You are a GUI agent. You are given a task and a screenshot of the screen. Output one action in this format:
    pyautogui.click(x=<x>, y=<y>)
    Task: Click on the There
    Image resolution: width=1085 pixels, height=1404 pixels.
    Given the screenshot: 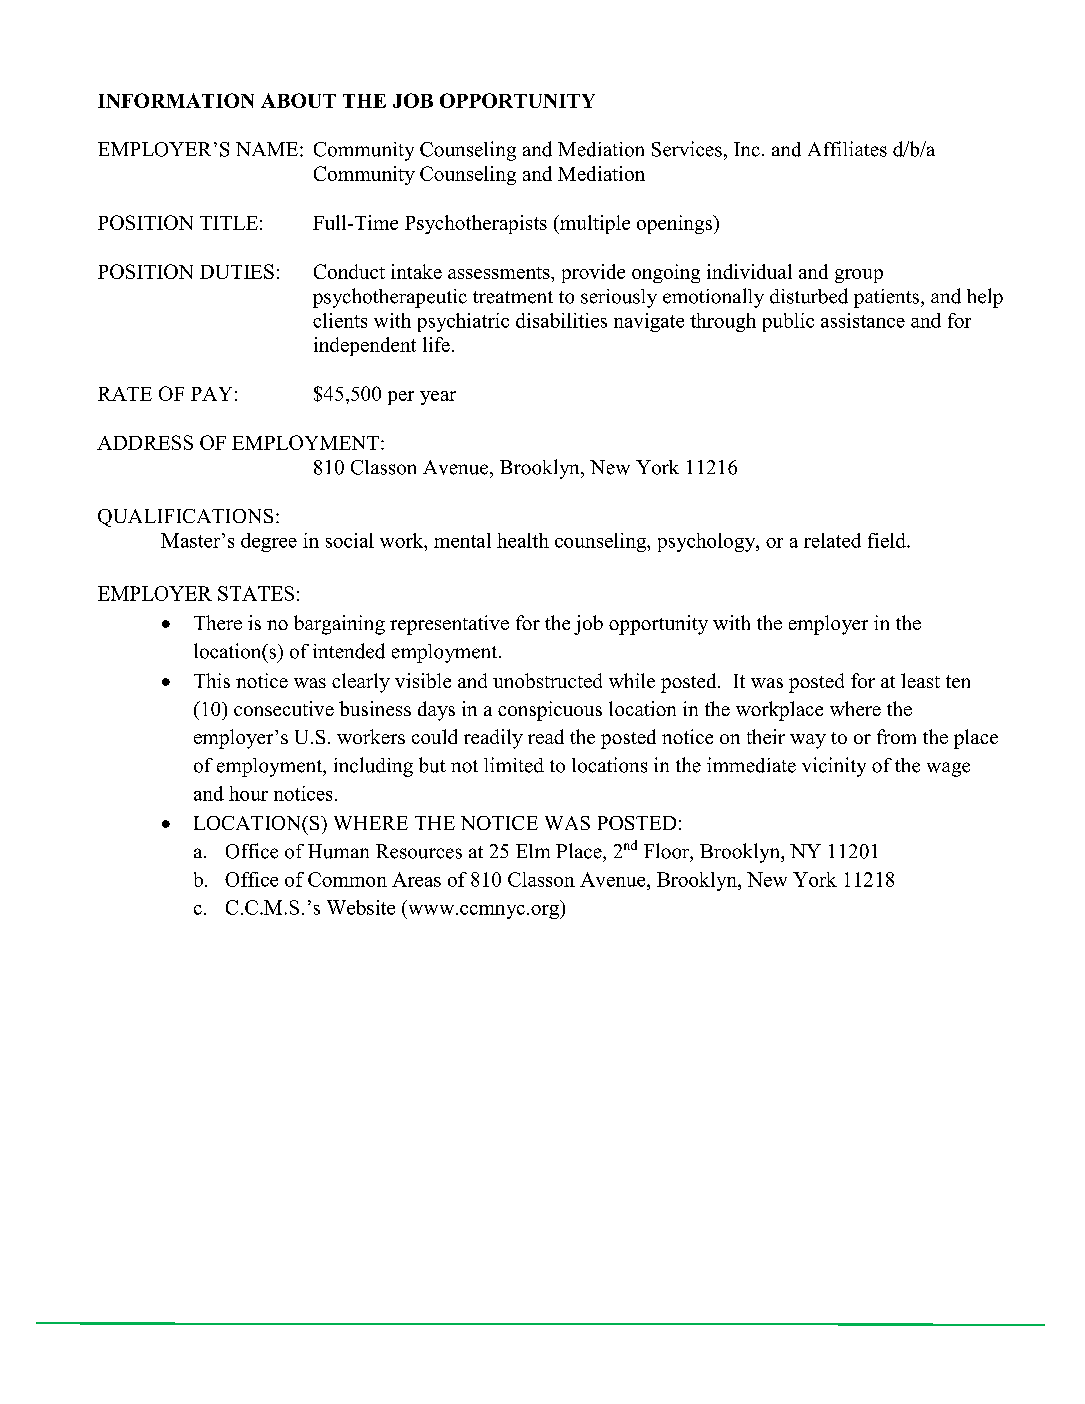 What is the action you would take?
    pyautogui.click(x=218, y=622)
